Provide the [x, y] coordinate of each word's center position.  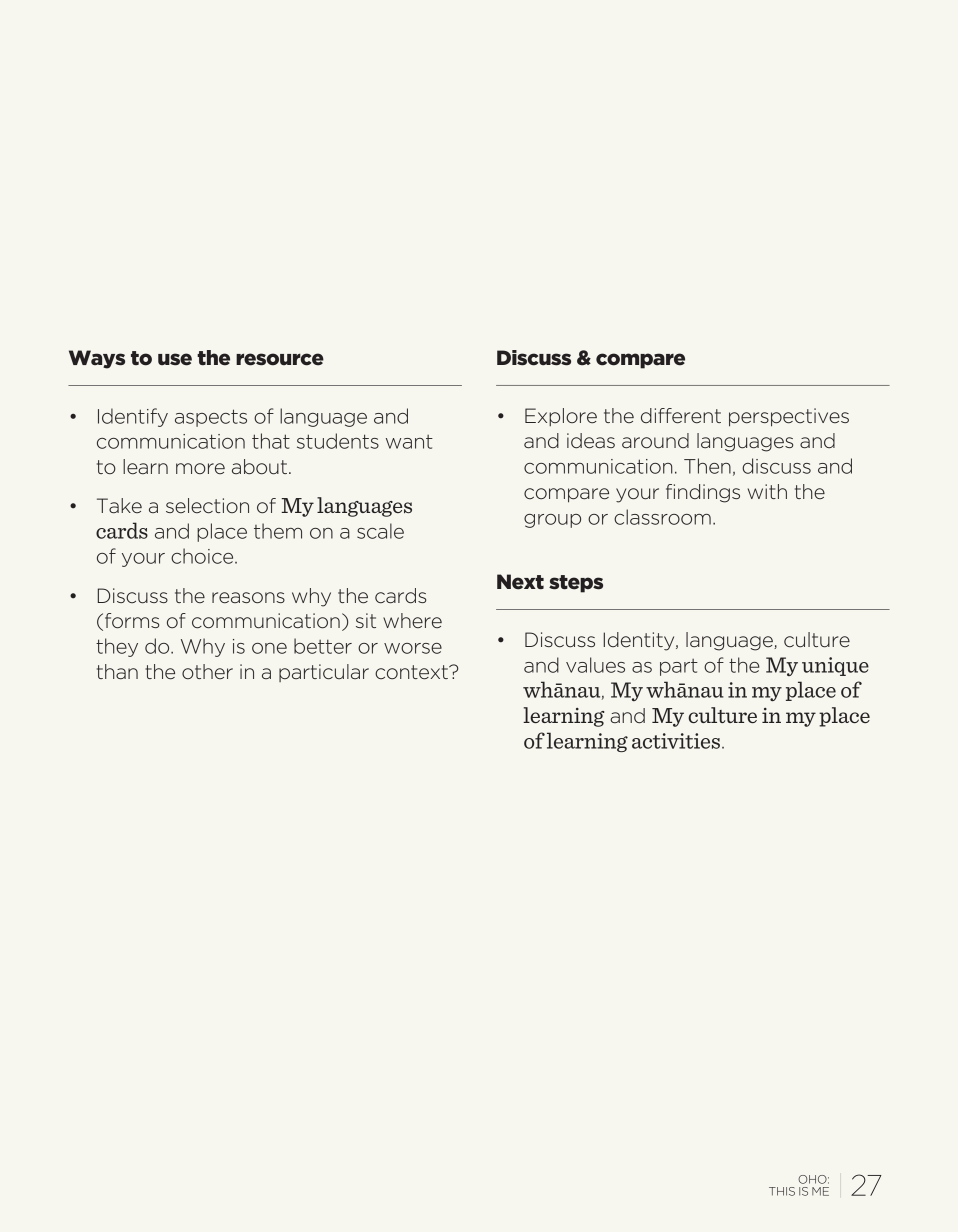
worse [413, 648]
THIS [782, 1191]
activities [677, 741]
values [595, 665]
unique [835, 666]
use [175, 359]
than [117, 671]
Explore [561, 417]
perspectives [789, 417]
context [412, 672]
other [207, 671]
